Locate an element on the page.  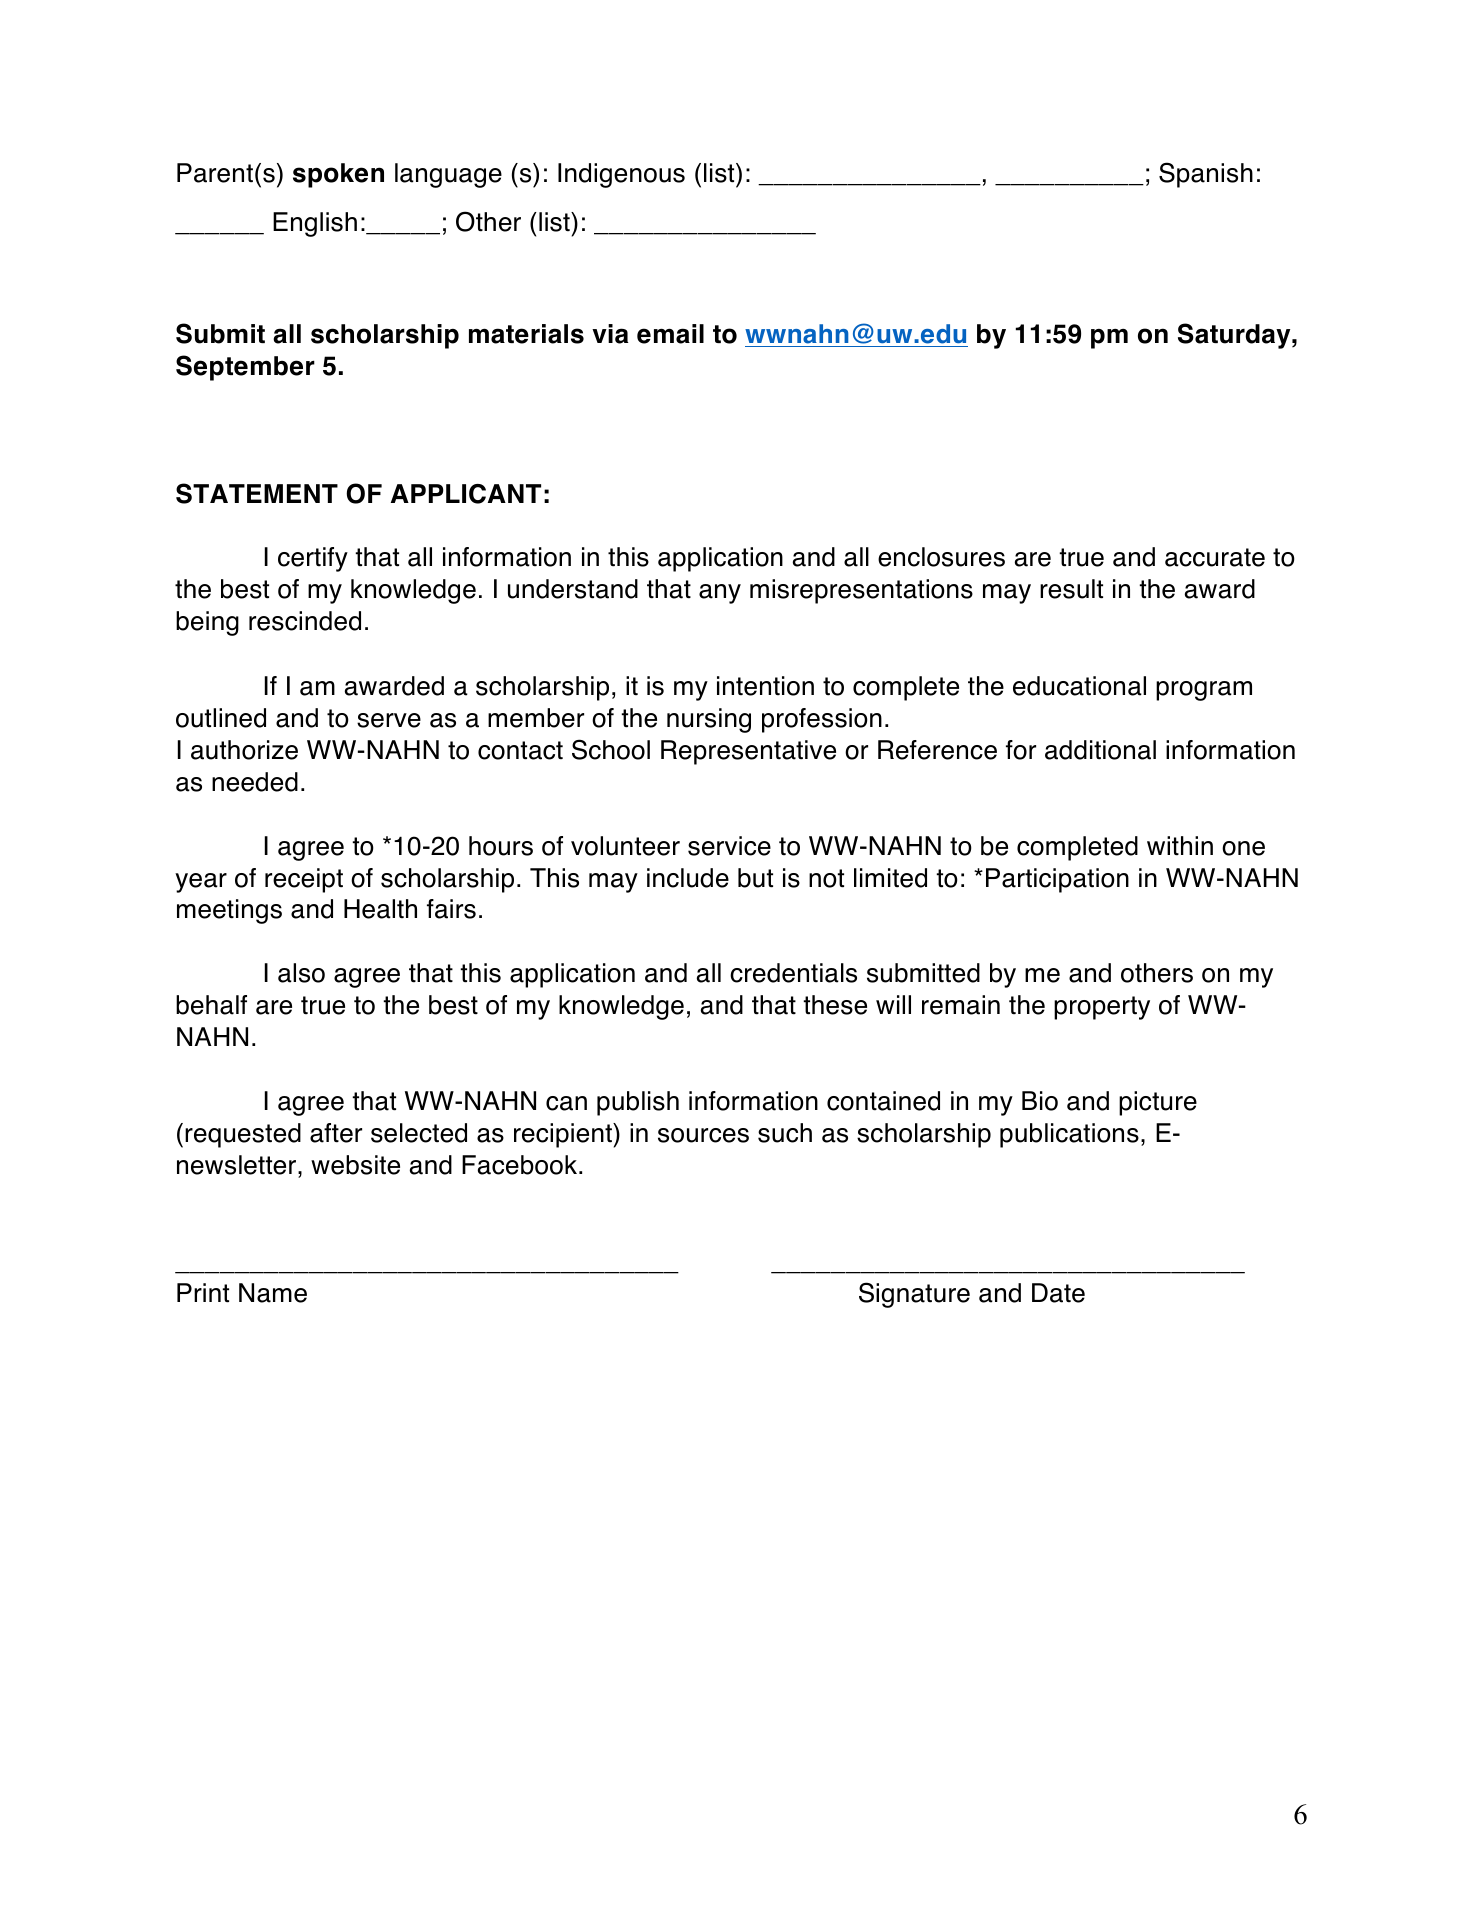
but is located at coordinates (755, 878).
